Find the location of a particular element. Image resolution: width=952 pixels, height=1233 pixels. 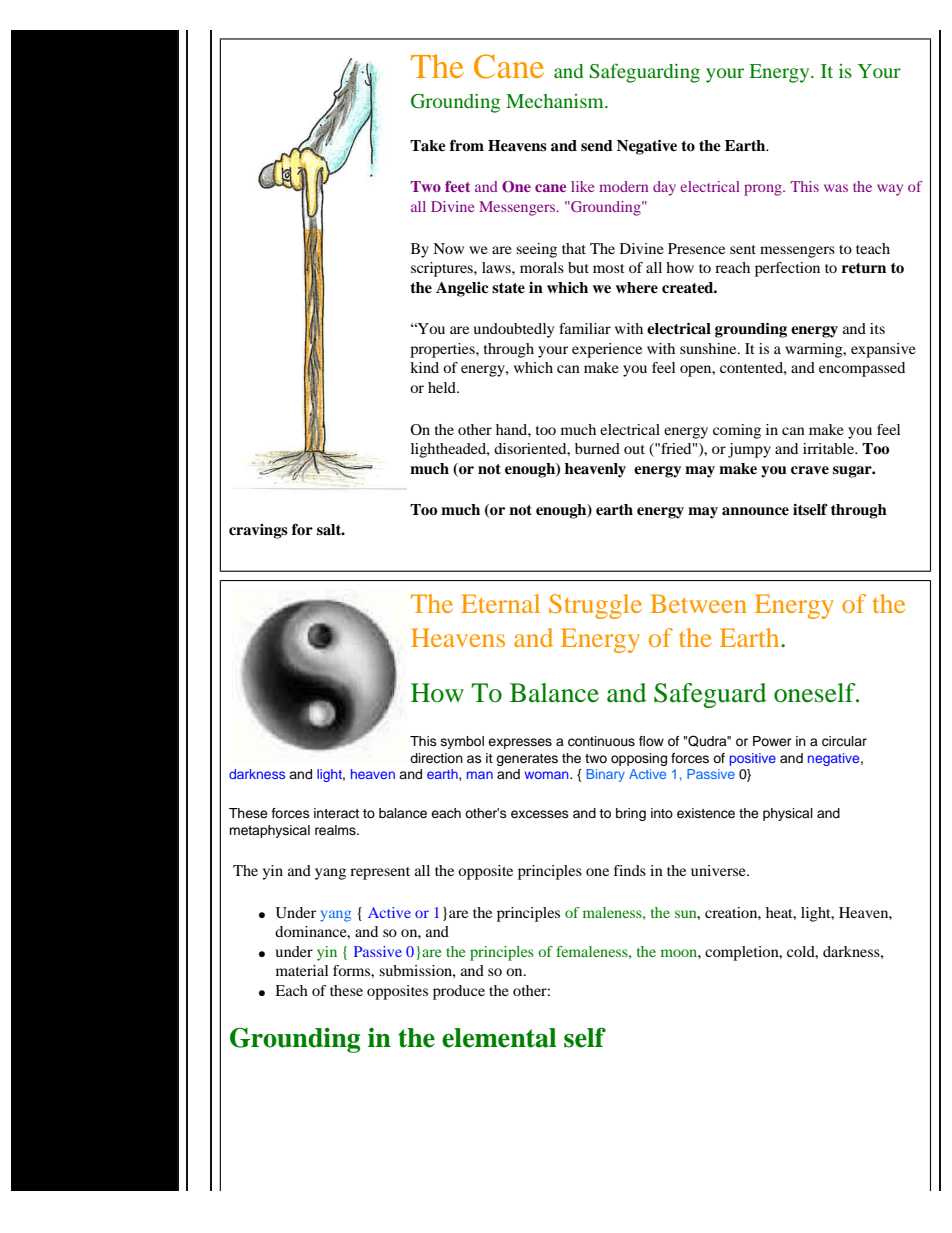

Take is located at coordinates (428, 146).
